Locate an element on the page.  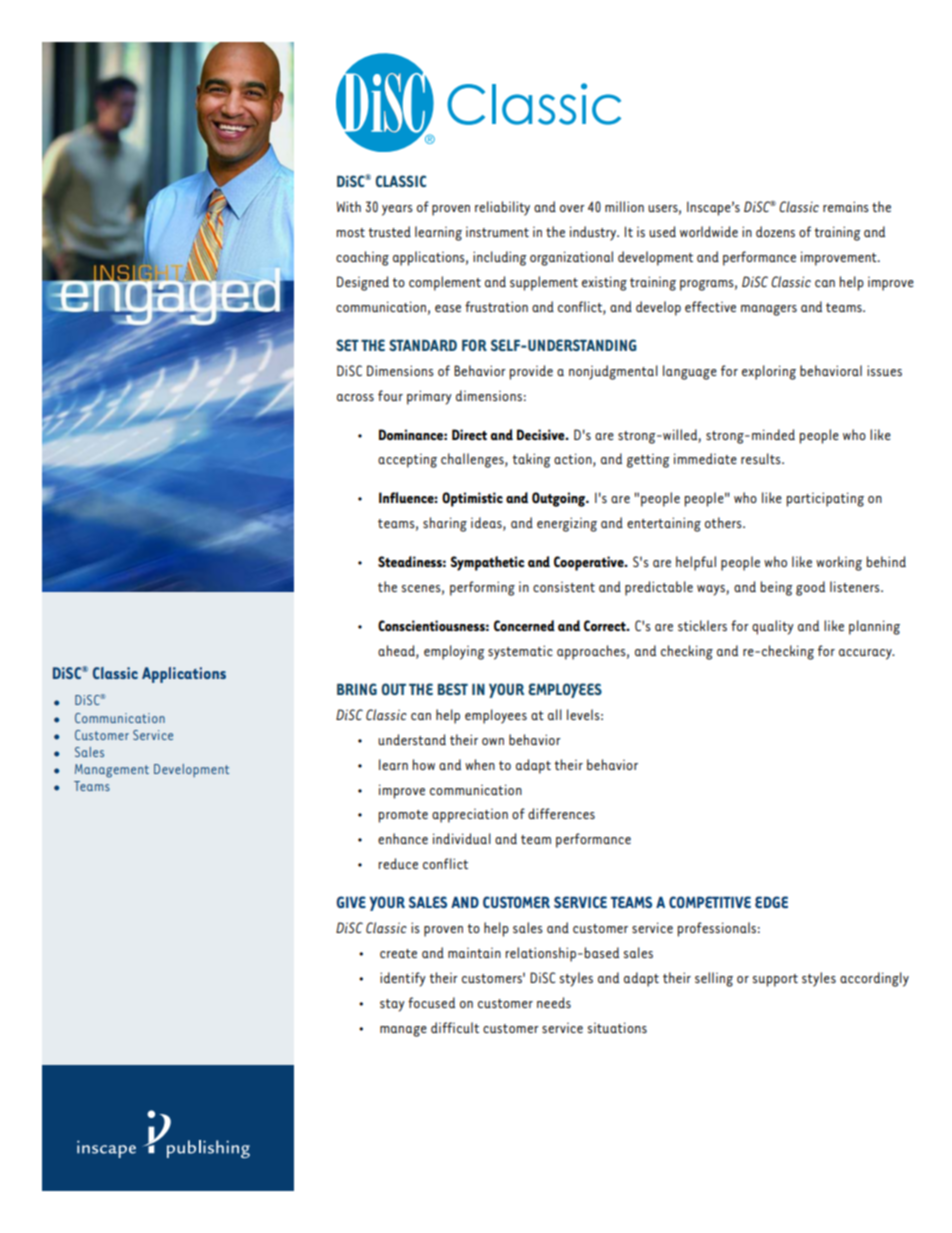
support is located at coordinates (775, 980).
